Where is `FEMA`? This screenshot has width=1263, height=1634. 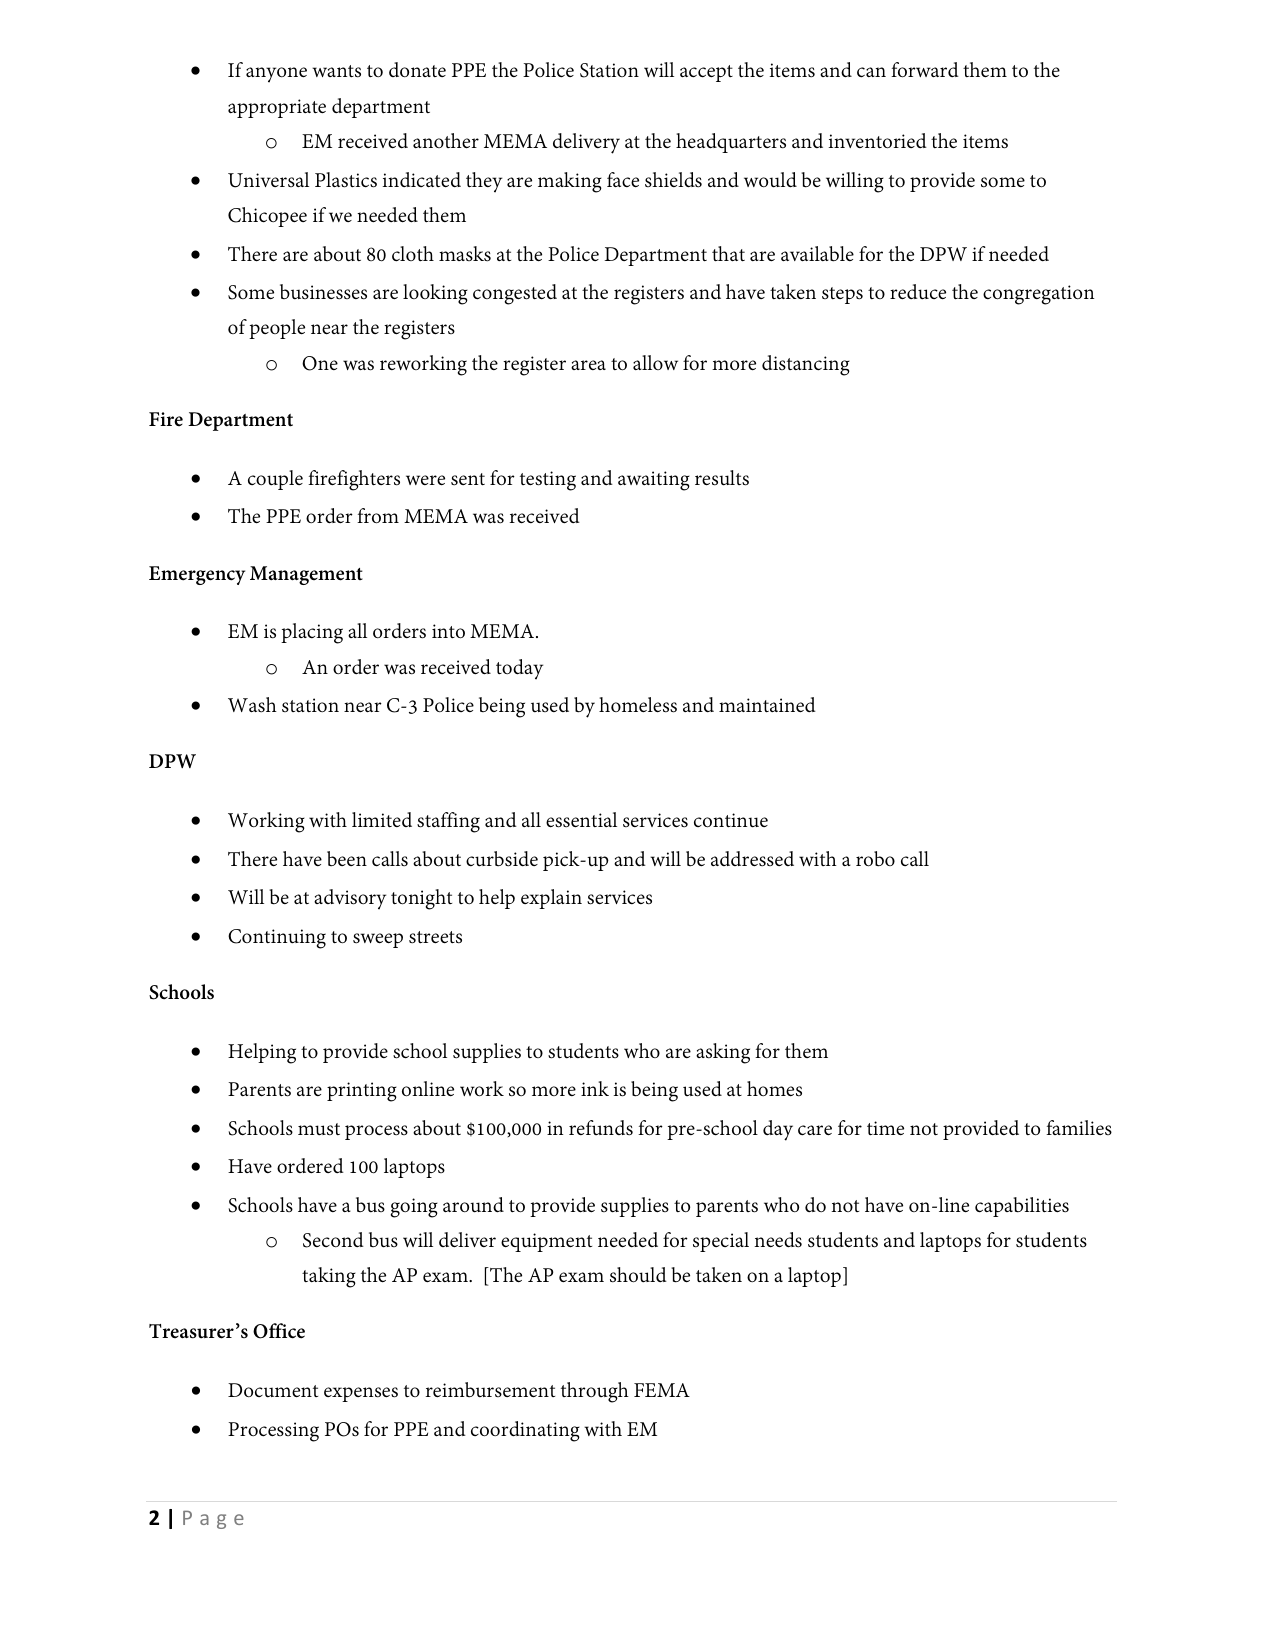
FEMA is located at coordinates (662, 1390).
